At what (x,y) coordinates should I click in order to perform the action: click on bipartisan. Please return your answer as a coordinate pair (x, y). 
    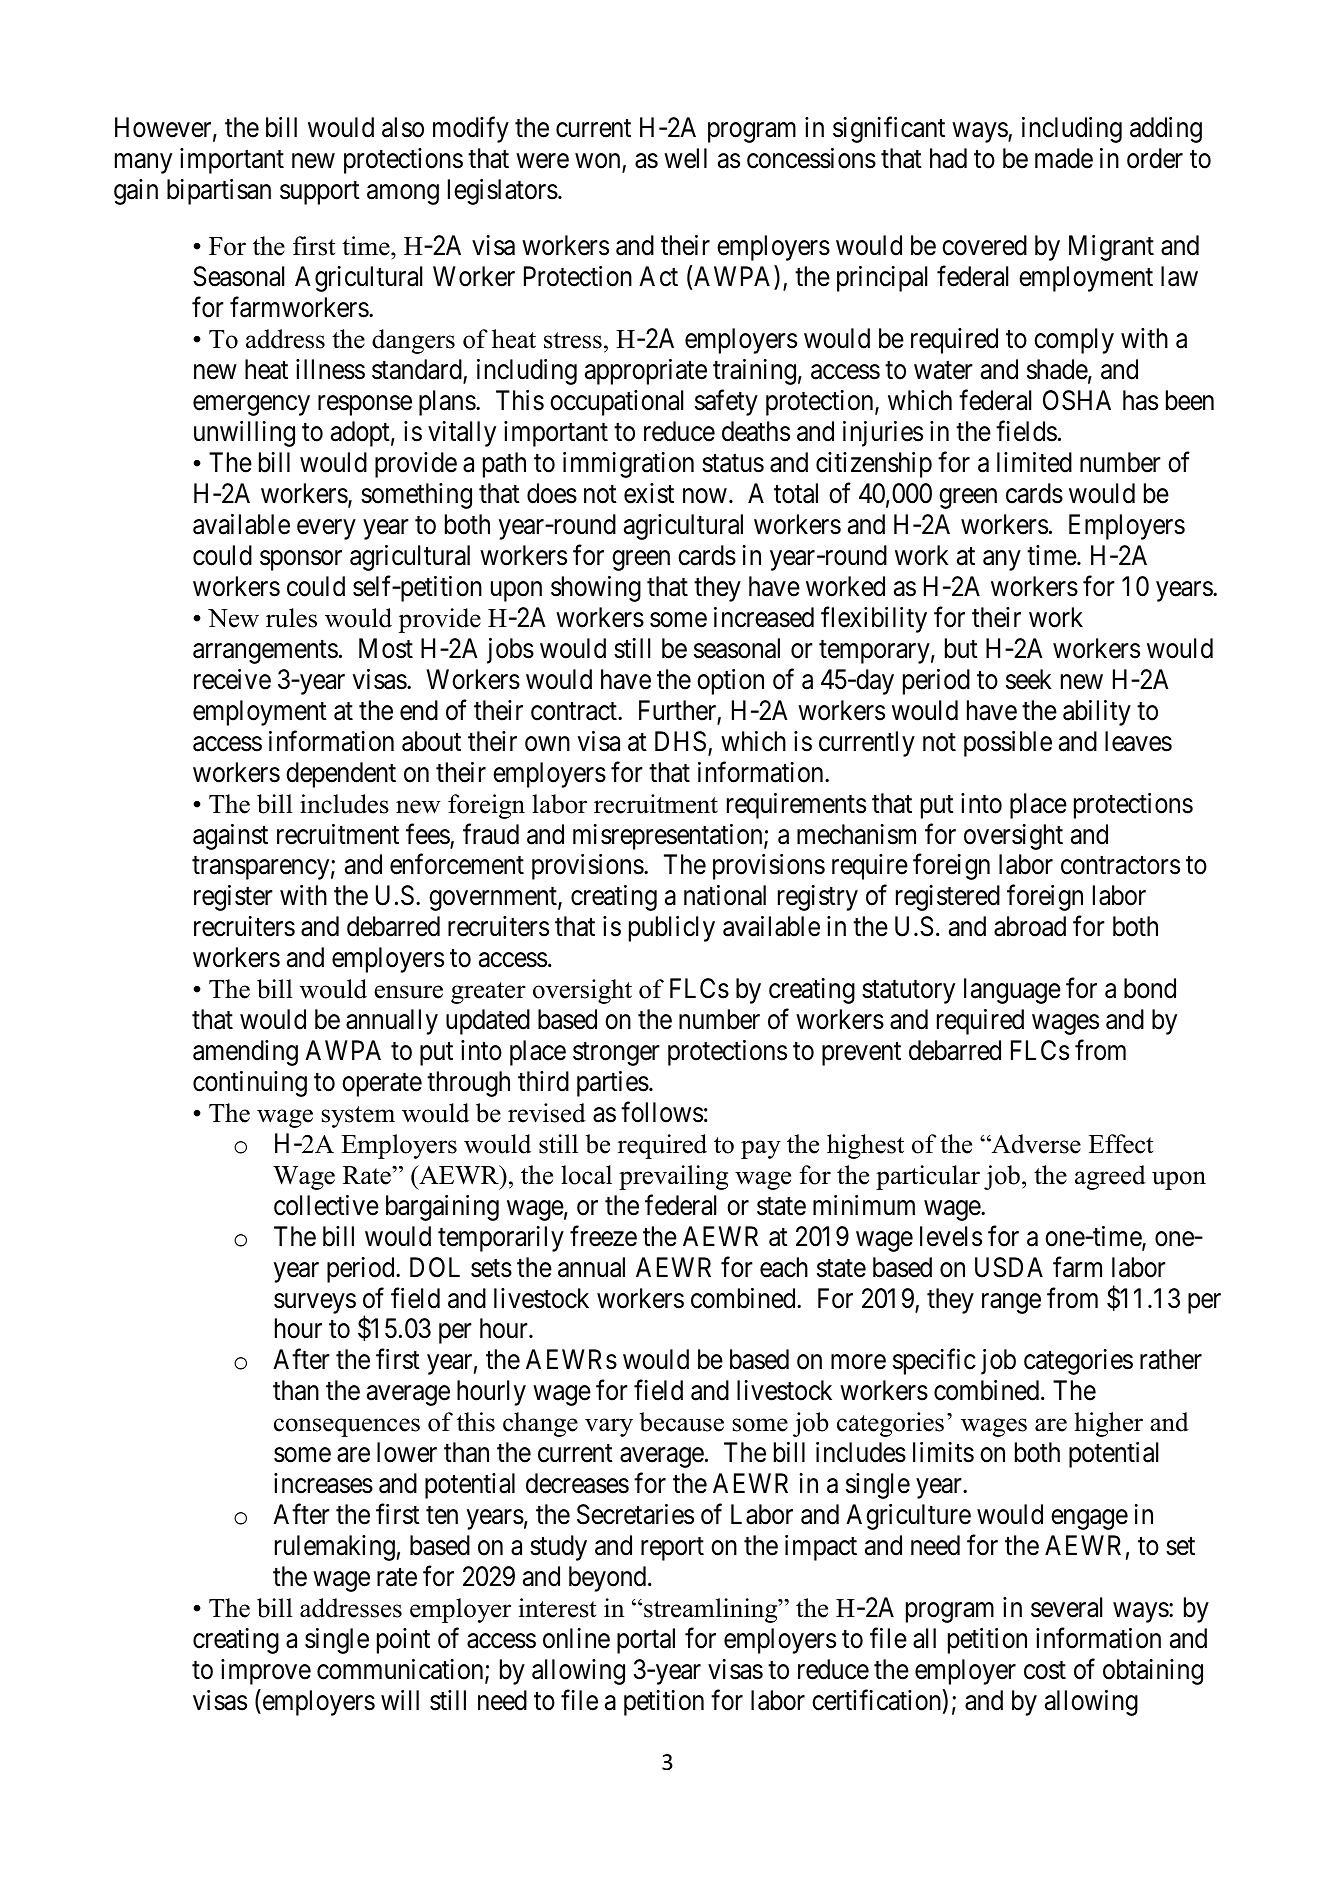
    Looking at the image, I should click on (219, 192).
